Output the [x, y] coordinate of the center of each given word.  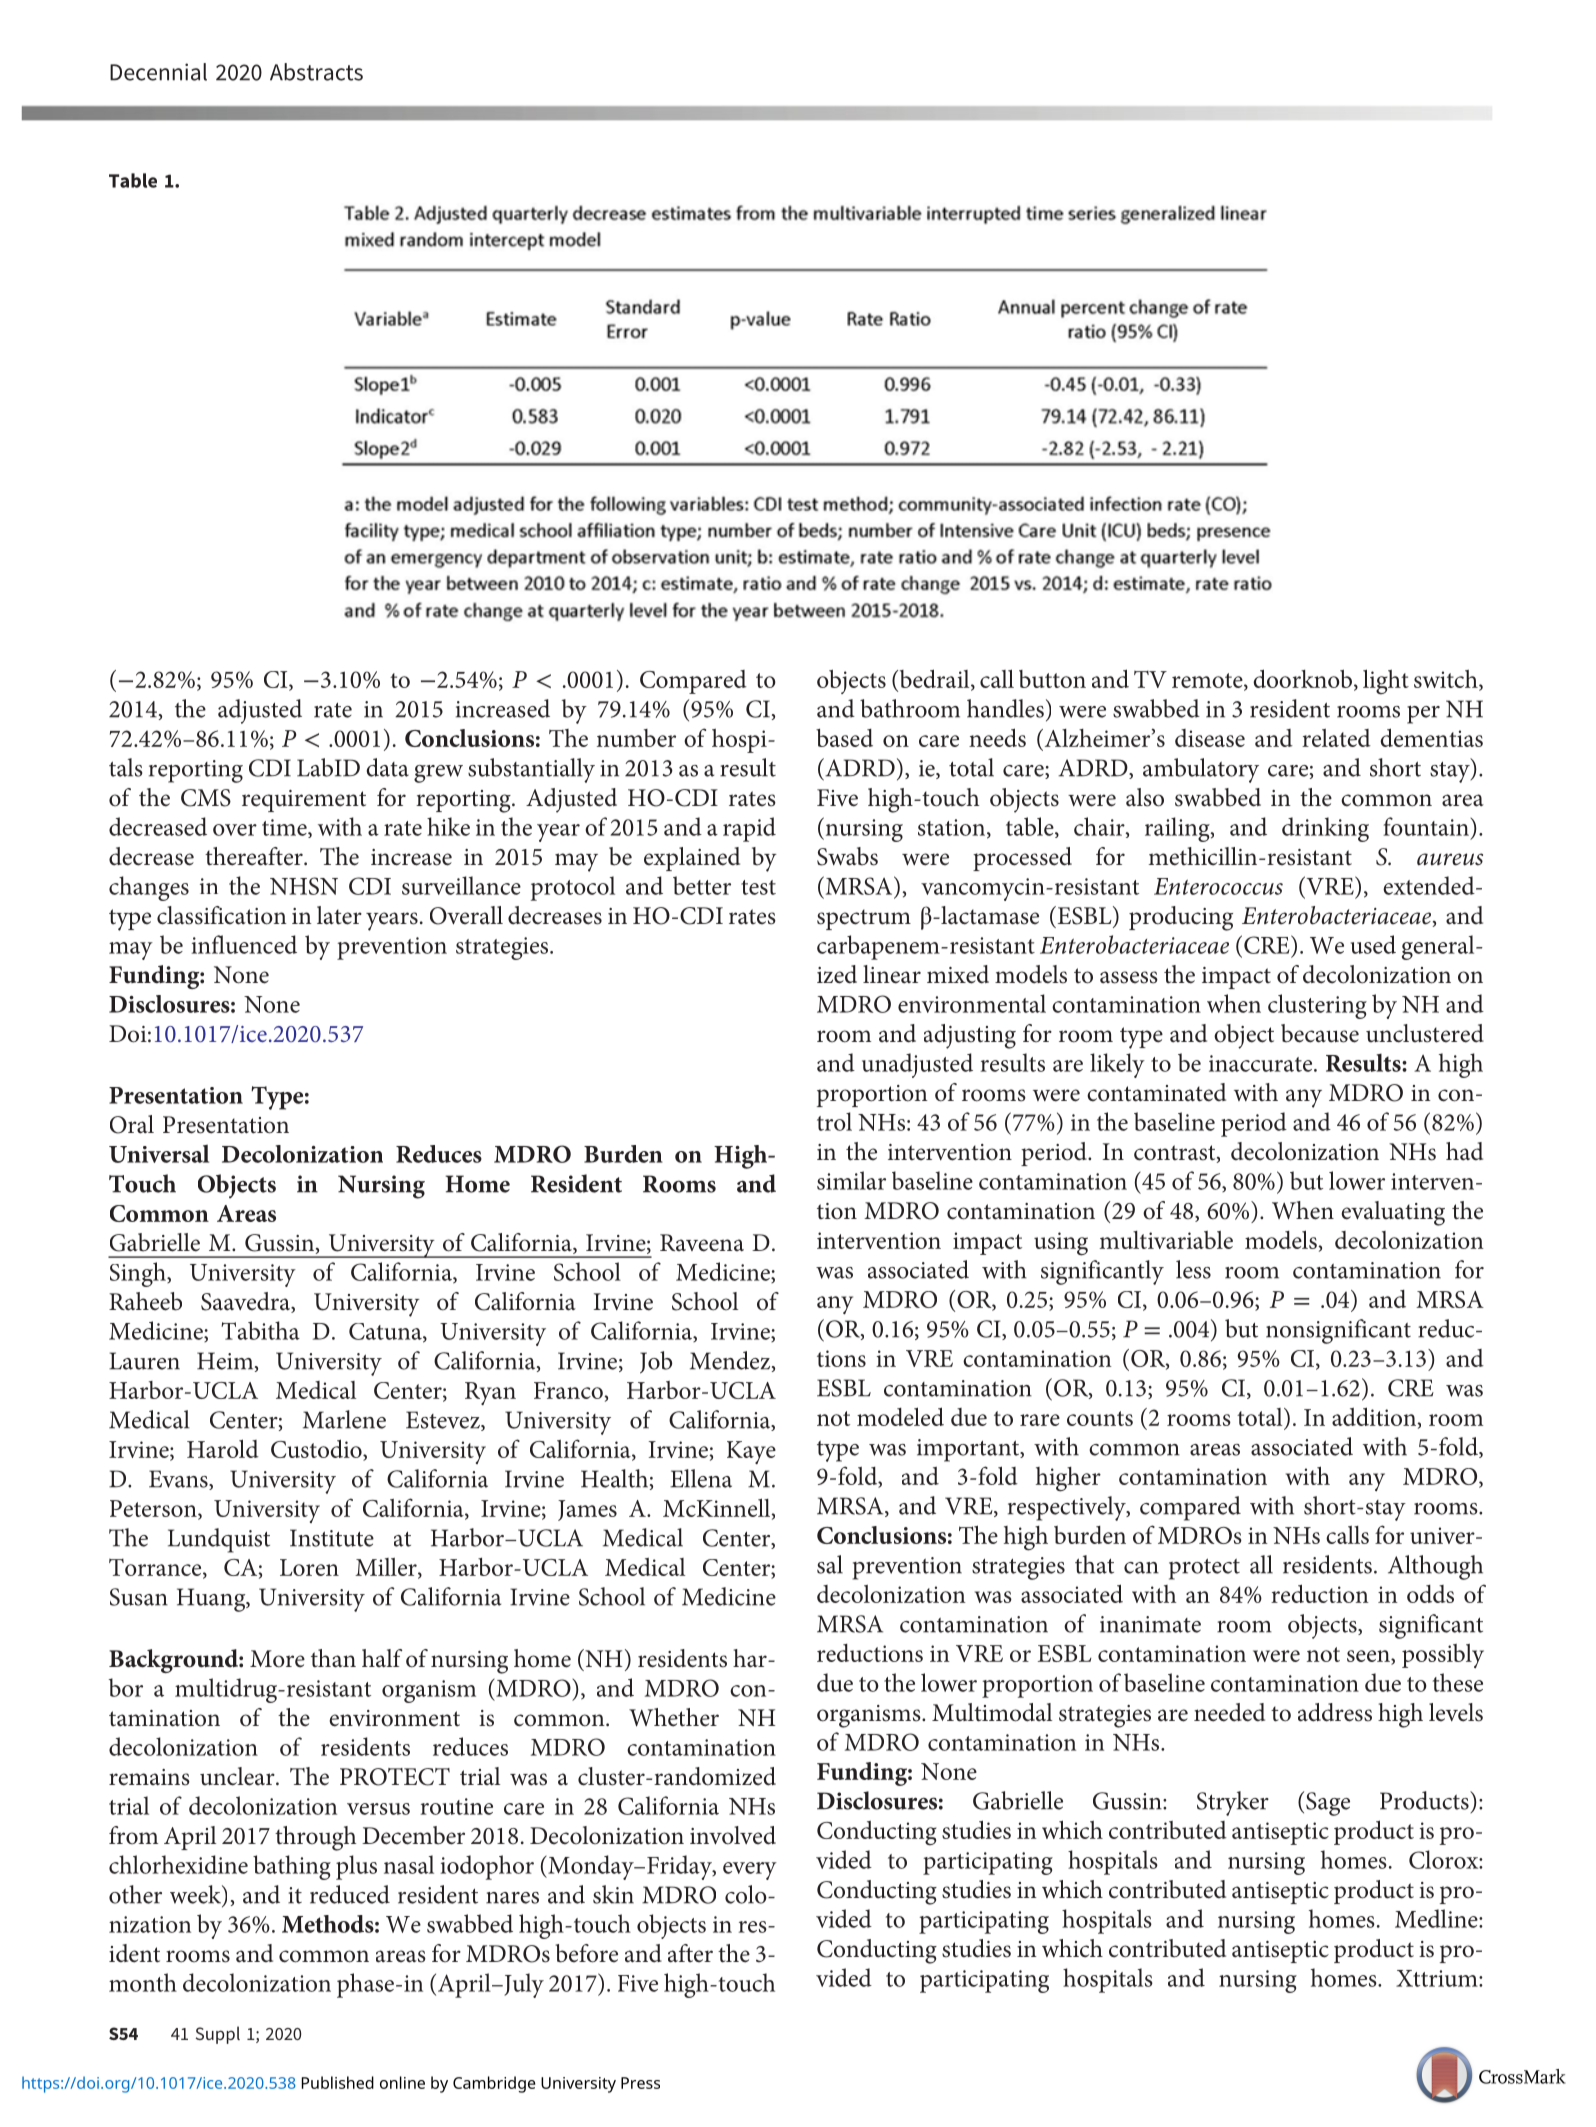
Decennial [158, 72]
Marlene [344, 1419]
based [844, 738]
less [1193, 1269]
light [1386, 682]
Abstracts [316, 72]
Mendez [731, 1361]
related [1336, 738]
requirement [304, 801]
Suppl [218, 2035]
